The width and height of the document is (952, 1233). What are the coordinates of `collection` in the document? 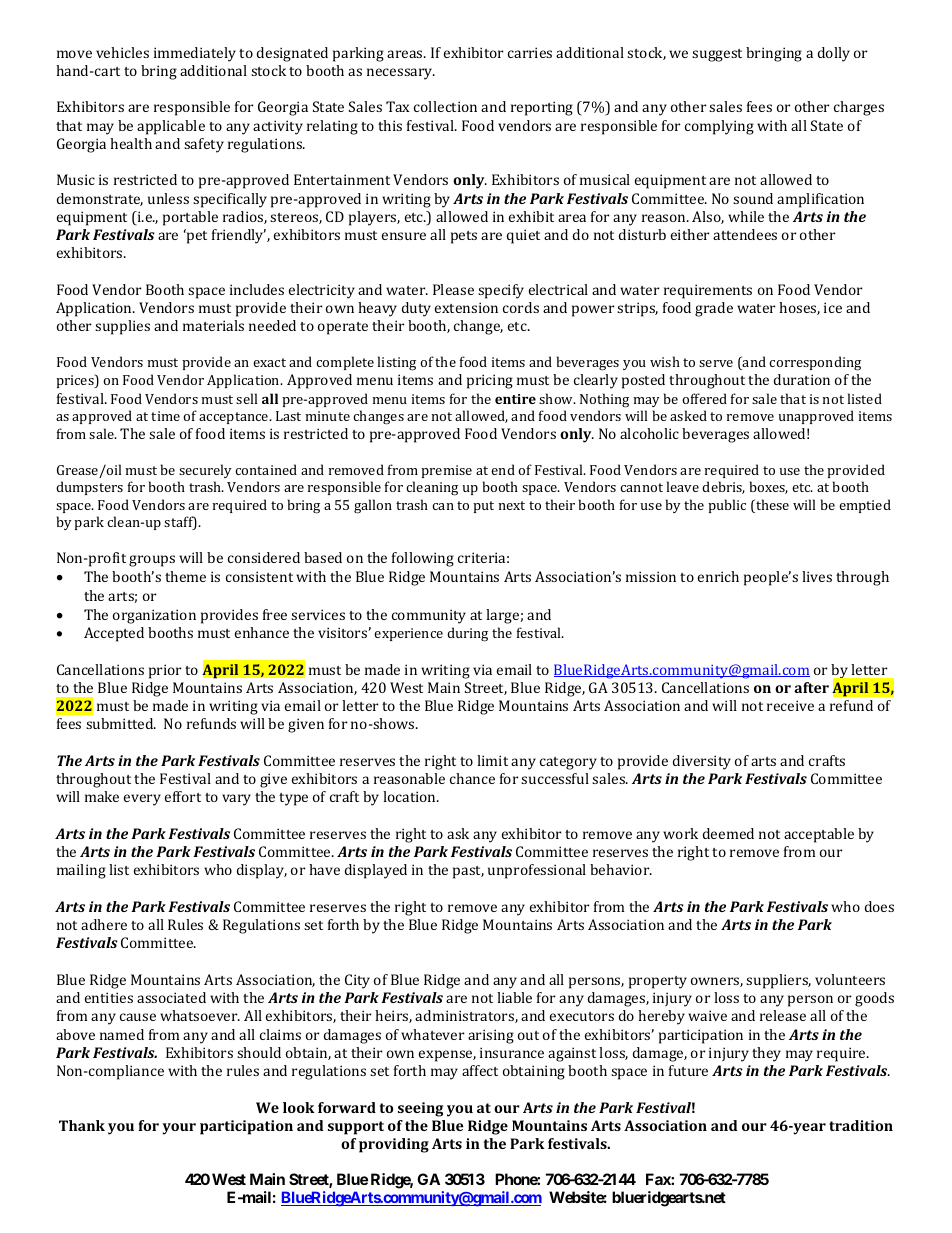 It's located at (445, 106).
